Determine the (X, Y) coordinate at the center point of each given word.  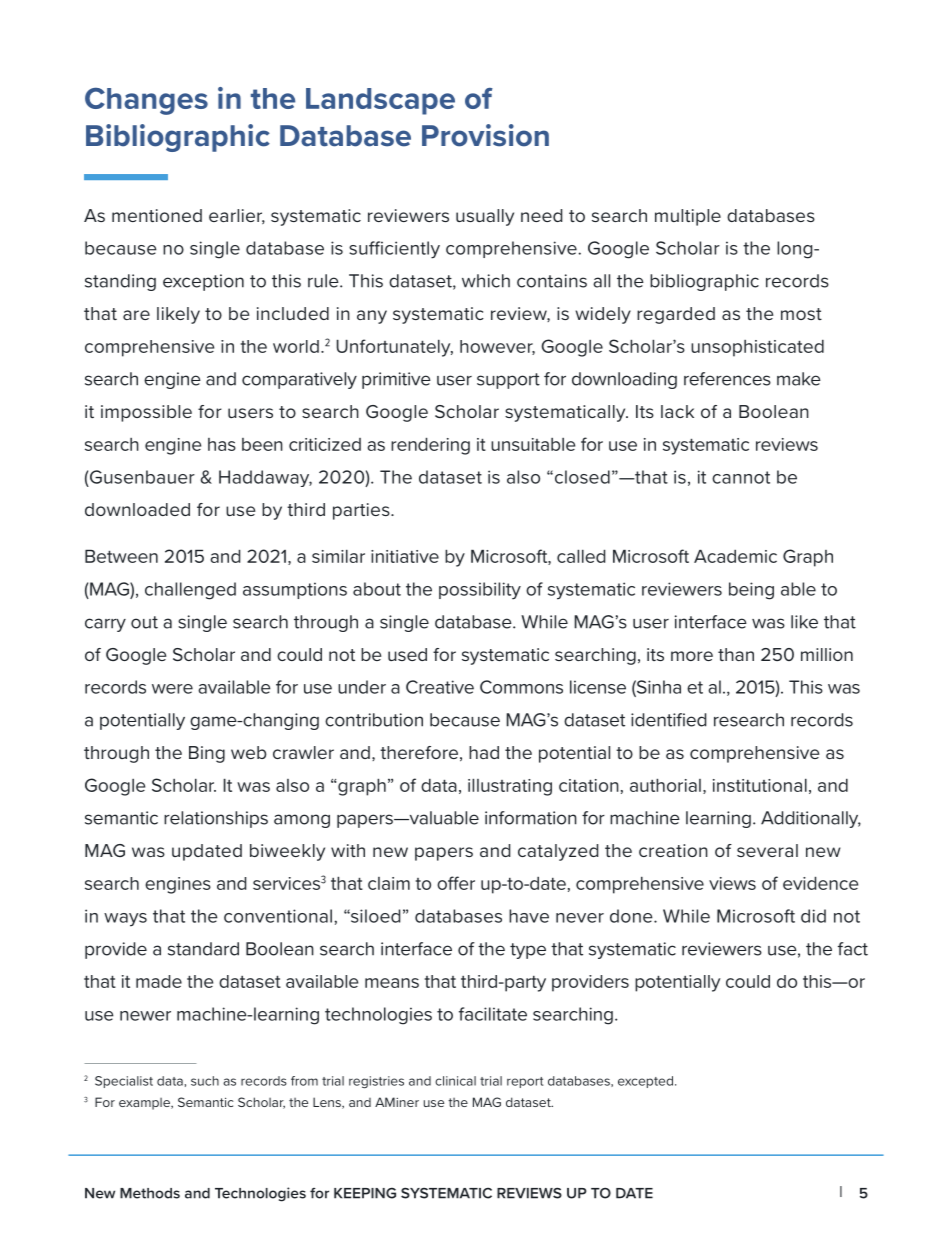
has (222, 444)
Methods (150, 1193)
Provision (485, 135)
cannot (741, 477)
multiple (688, 217)
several (767, 850)
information (531, 818)
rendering (430, 446)
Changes (146, 101)
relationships (216, 819)
